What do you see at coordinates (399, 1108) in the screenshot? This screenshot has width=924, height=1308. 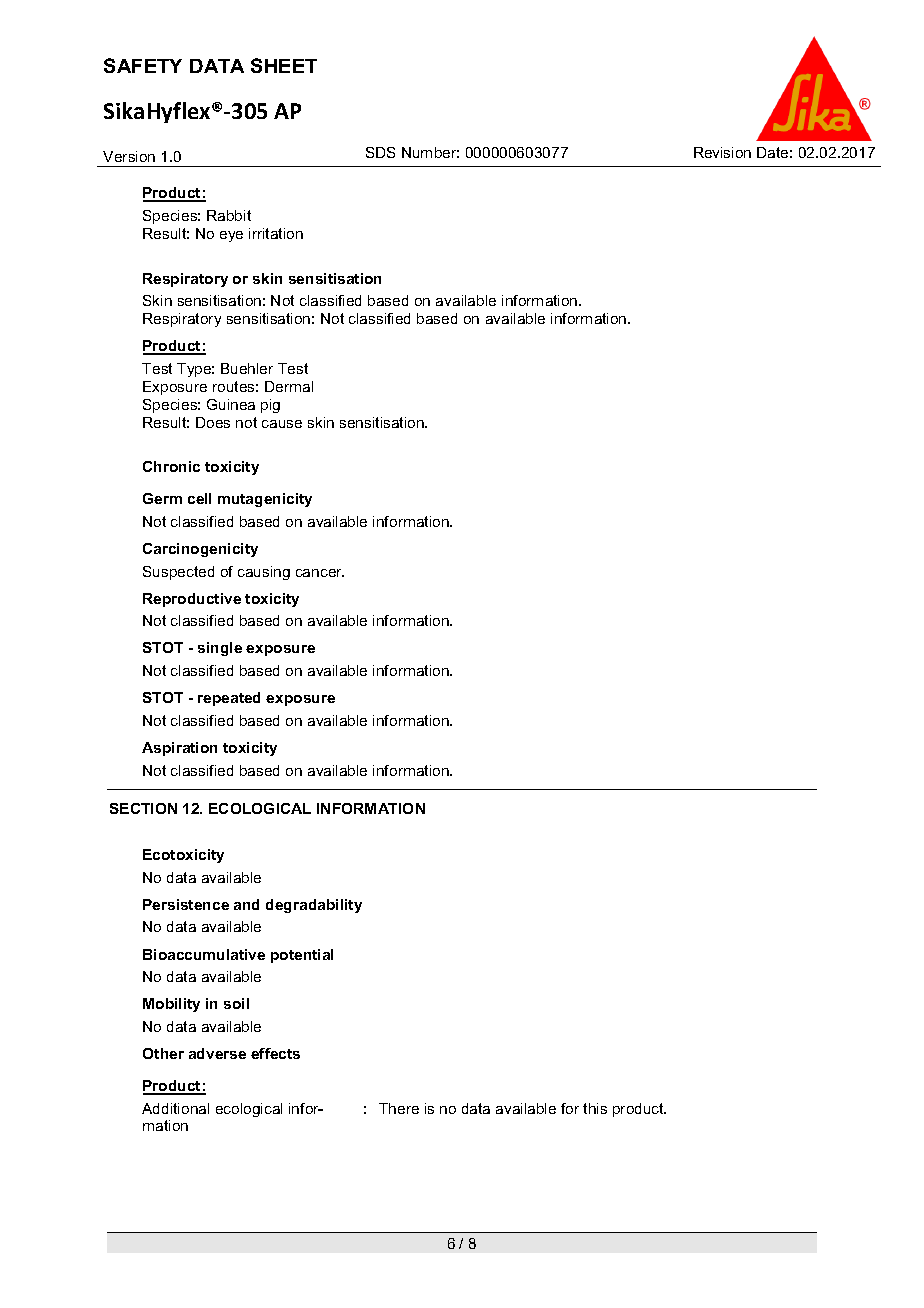 I see `There` at bounding box center [399, 1108].
